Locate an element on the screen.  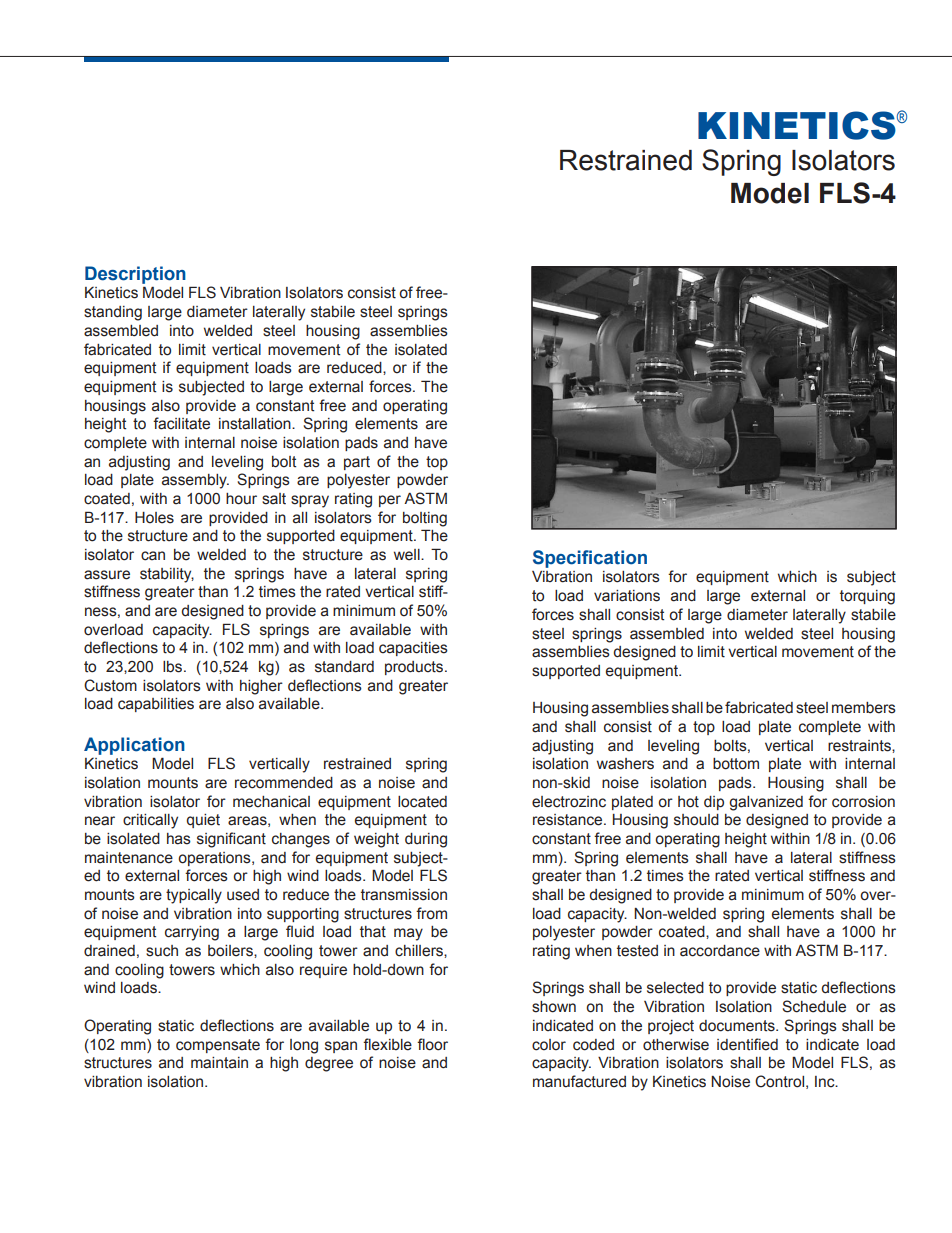
galvanized is located at coordinates (766, 803).
